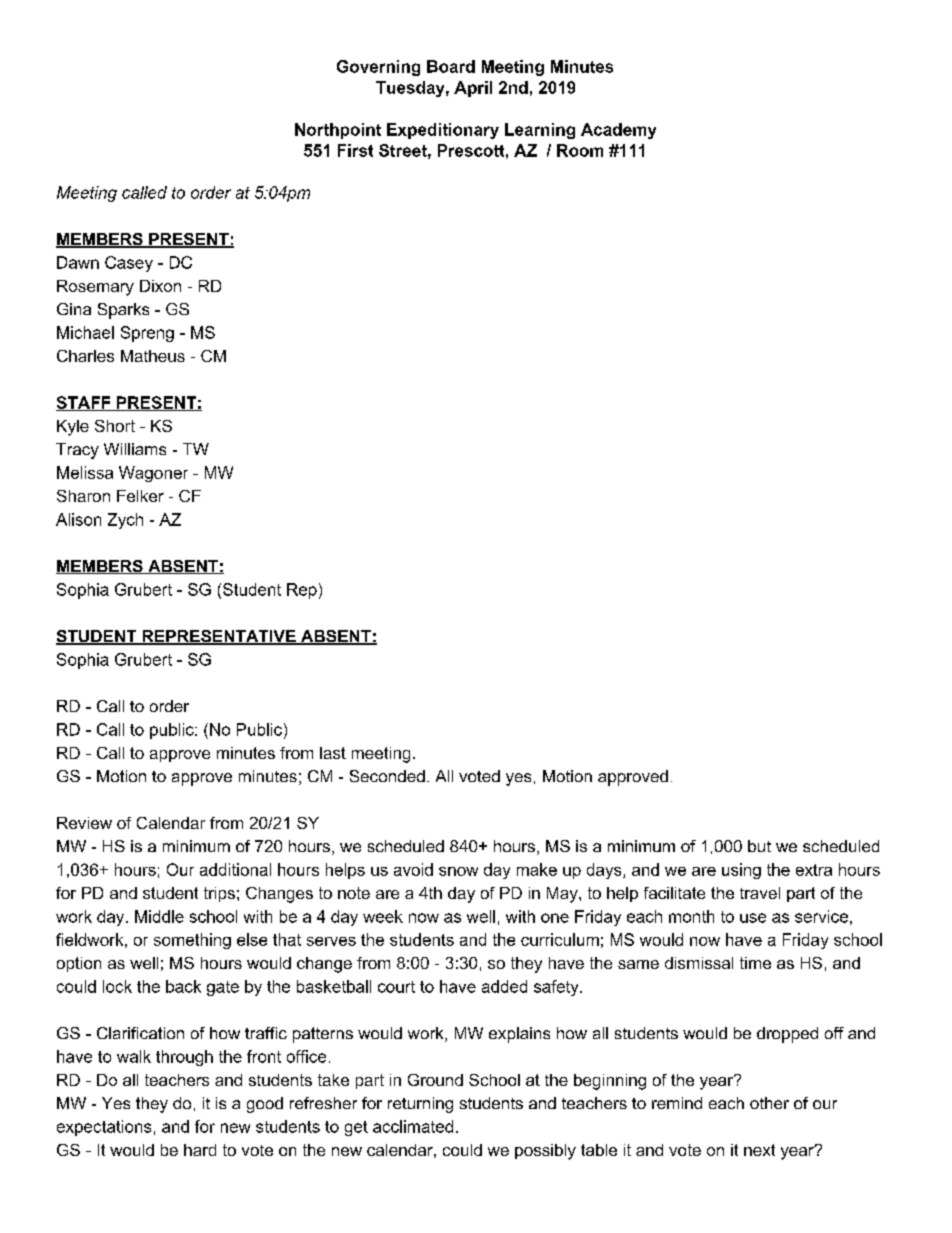 This image has height=1233, width=952. What do you see at coordinates (140, 496) in the image?
I see `Felker` at bounding box center [140, 496].
